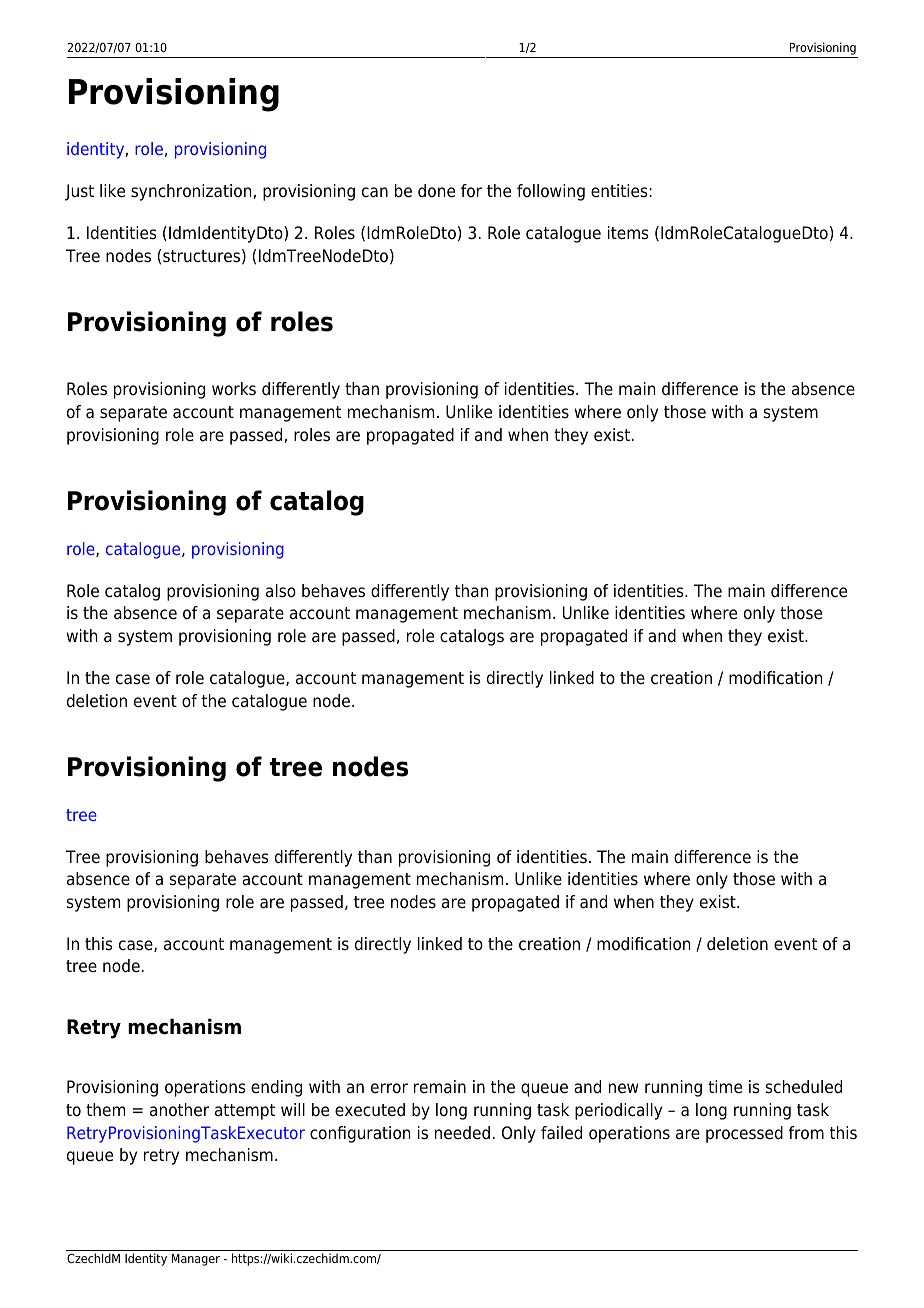 Image resolution: width=924 pixels, height=1308 pixels. What do you see at coordinates (551, 192) in the page?
I see `following` at bounding box center [551, 192].
